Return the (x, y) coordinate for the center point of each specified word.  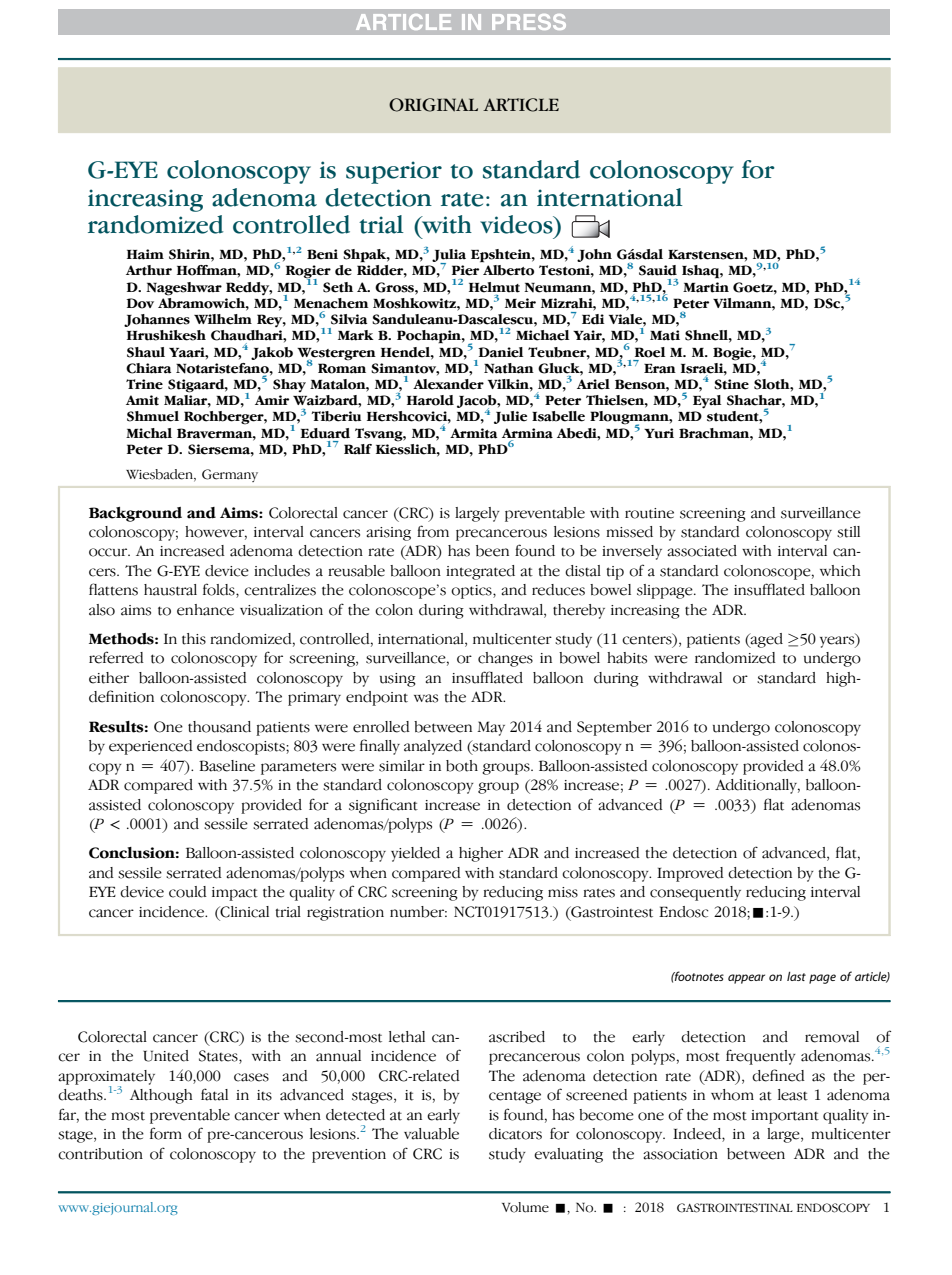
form (166, 1133)
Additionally (757, 786)
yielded (415, 854)
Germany (230, 475)
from (433, 531)
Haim (145, 254)
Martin (706, 287)
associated (702, 551)
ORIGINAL (433, 105)
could (188, 892)
